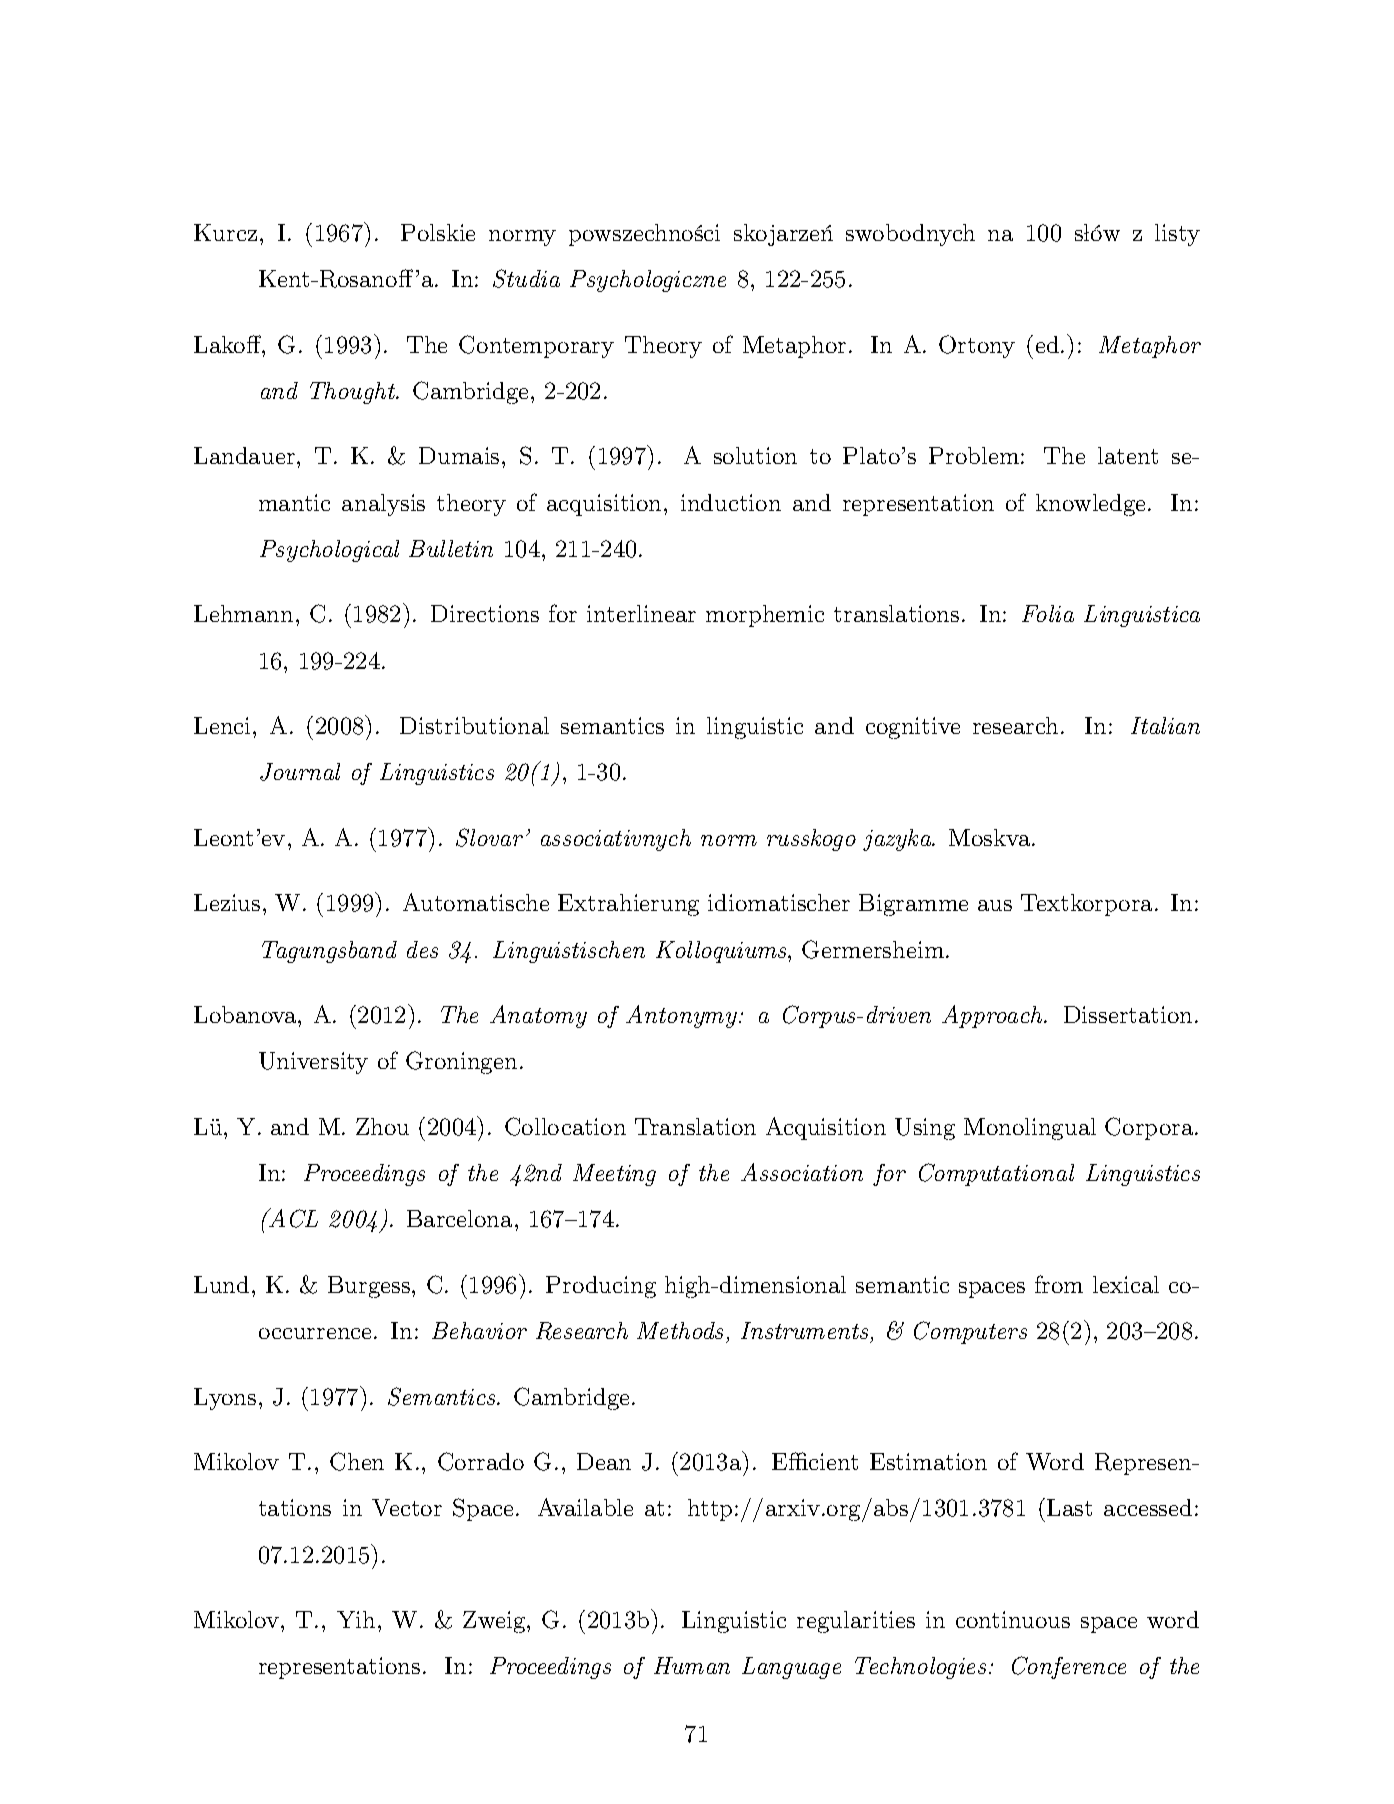 Image resolution: width=1394 pixels, height=1804 pixels. What do you see at coordinates (422, 949) in the screenshot?
I see `des` at bounding box center [422, 949].
